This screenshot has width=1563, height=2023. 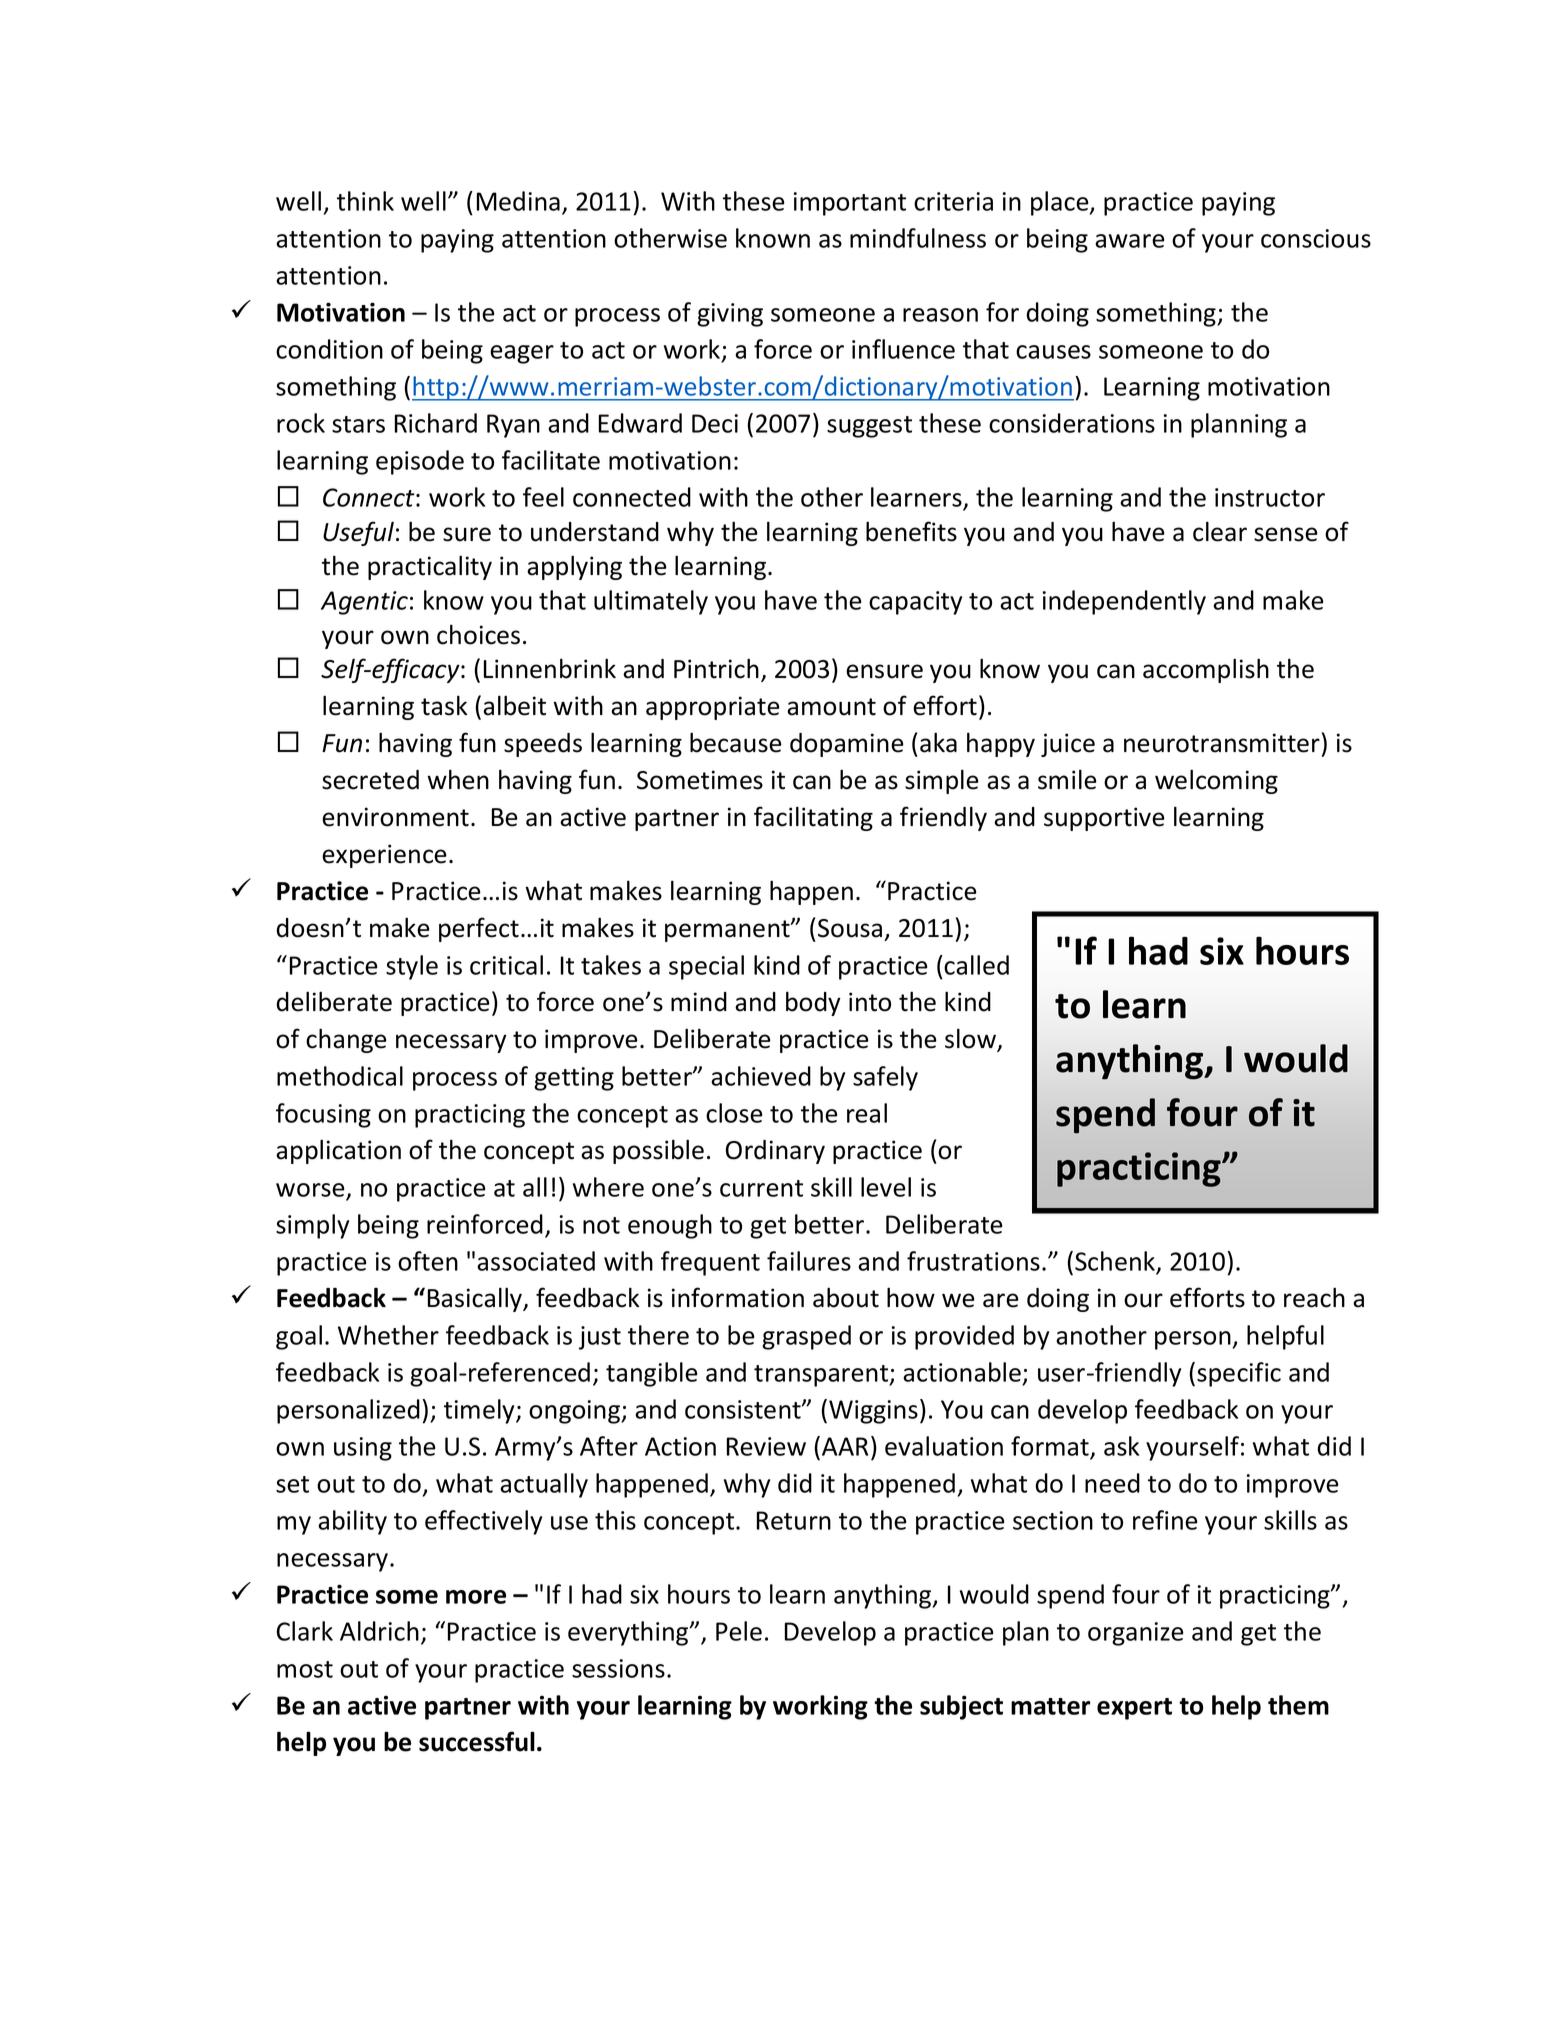 I want to click on successful, so click(x=477, y=1741).
